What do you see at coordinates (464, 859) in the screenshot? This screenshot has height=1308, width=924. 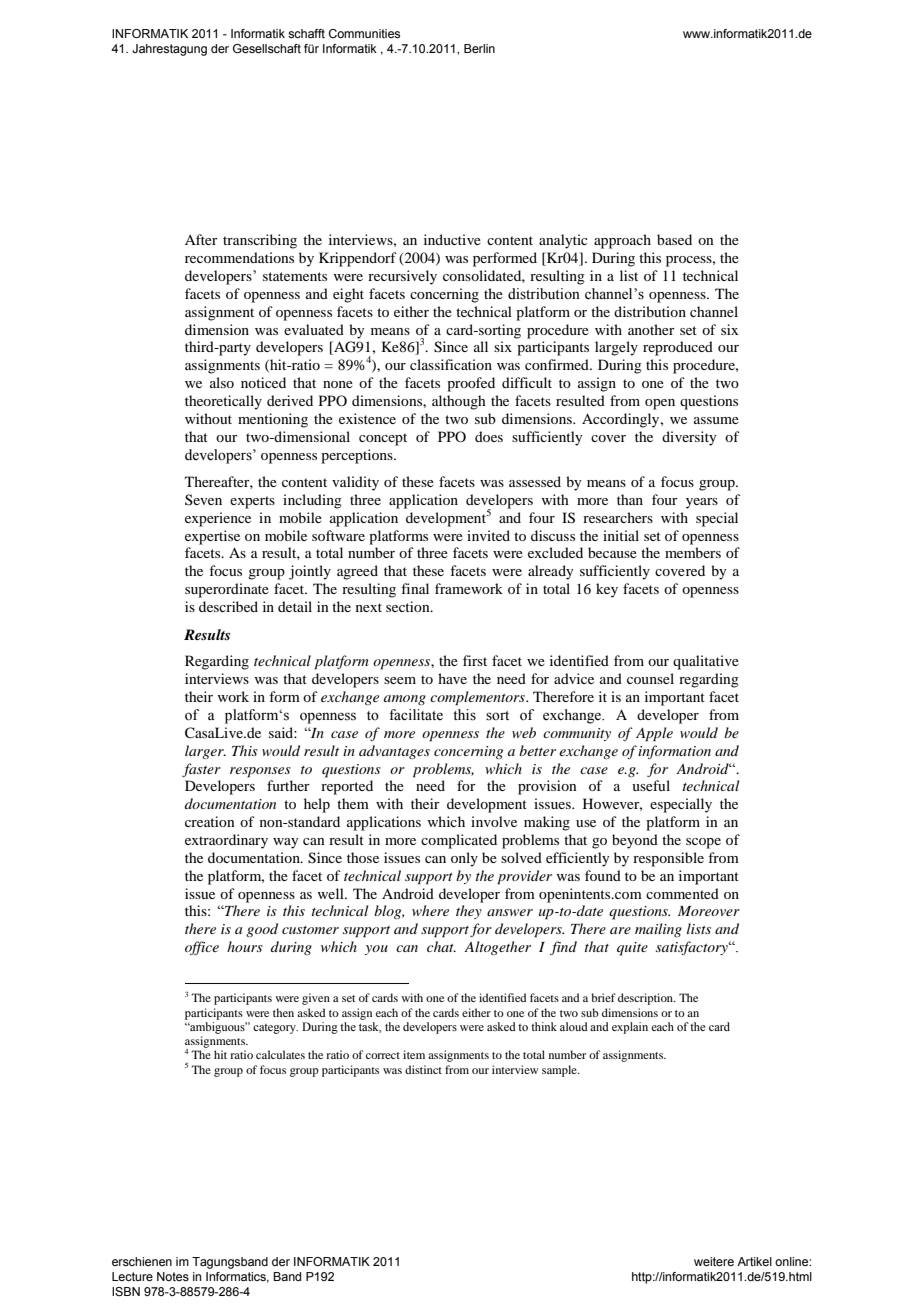 I see `only` at bounding box center [464, 859].
